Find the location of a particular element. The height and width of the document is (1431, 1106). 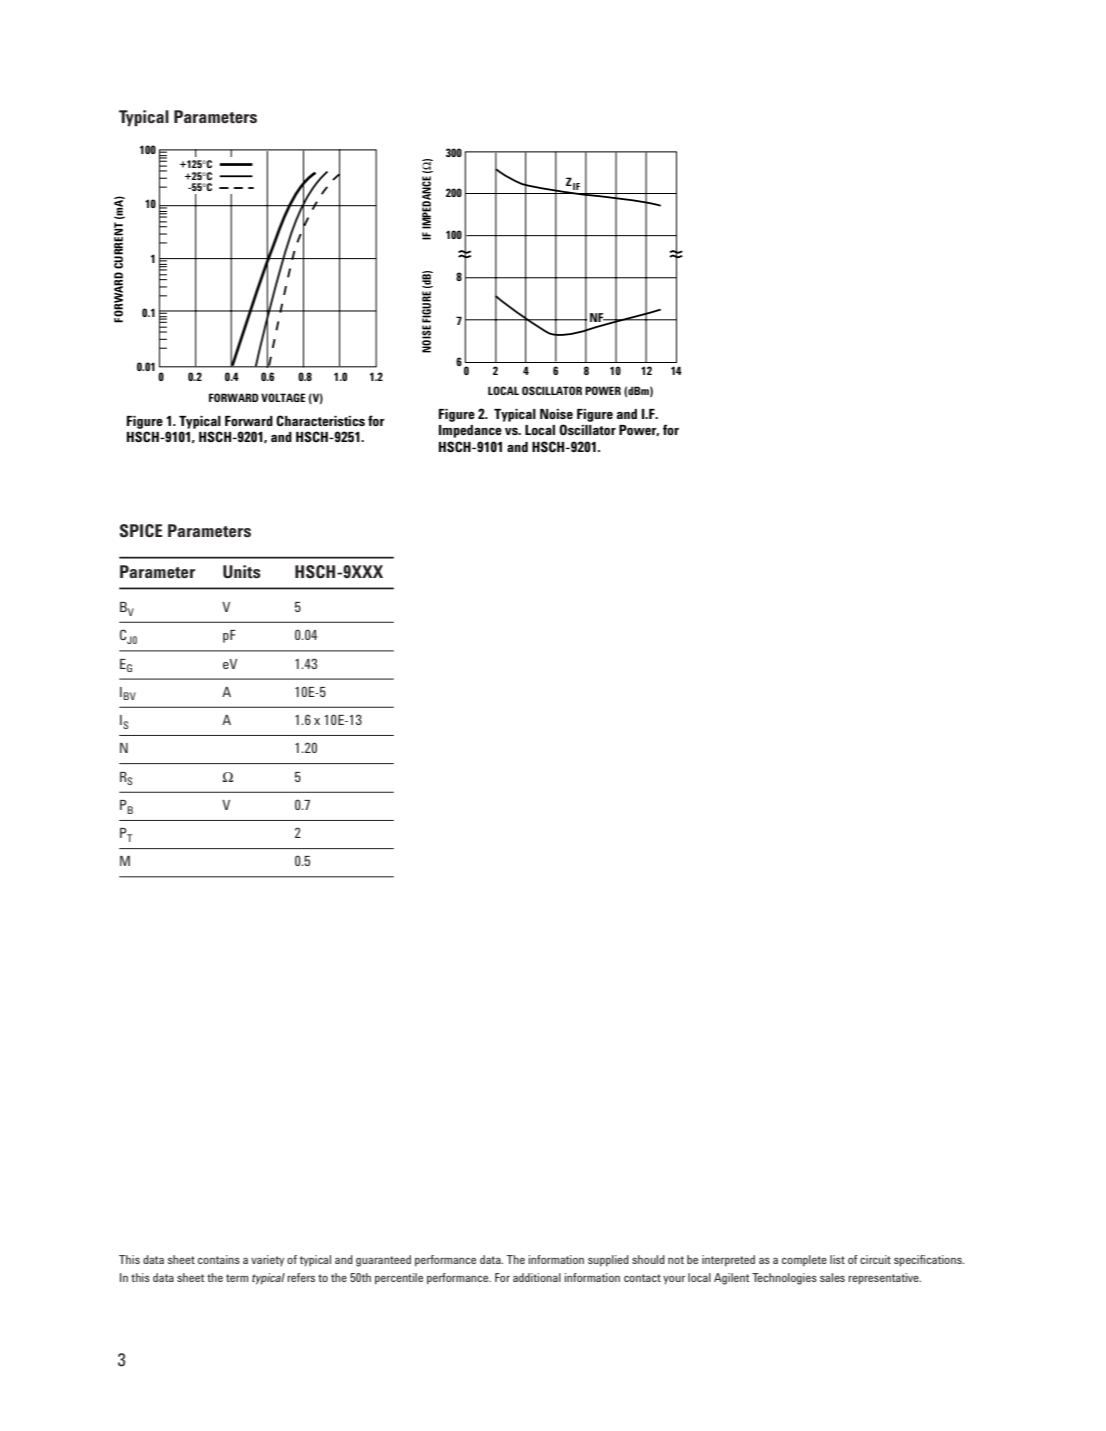

additional is located at coordinates (537, 1277).
